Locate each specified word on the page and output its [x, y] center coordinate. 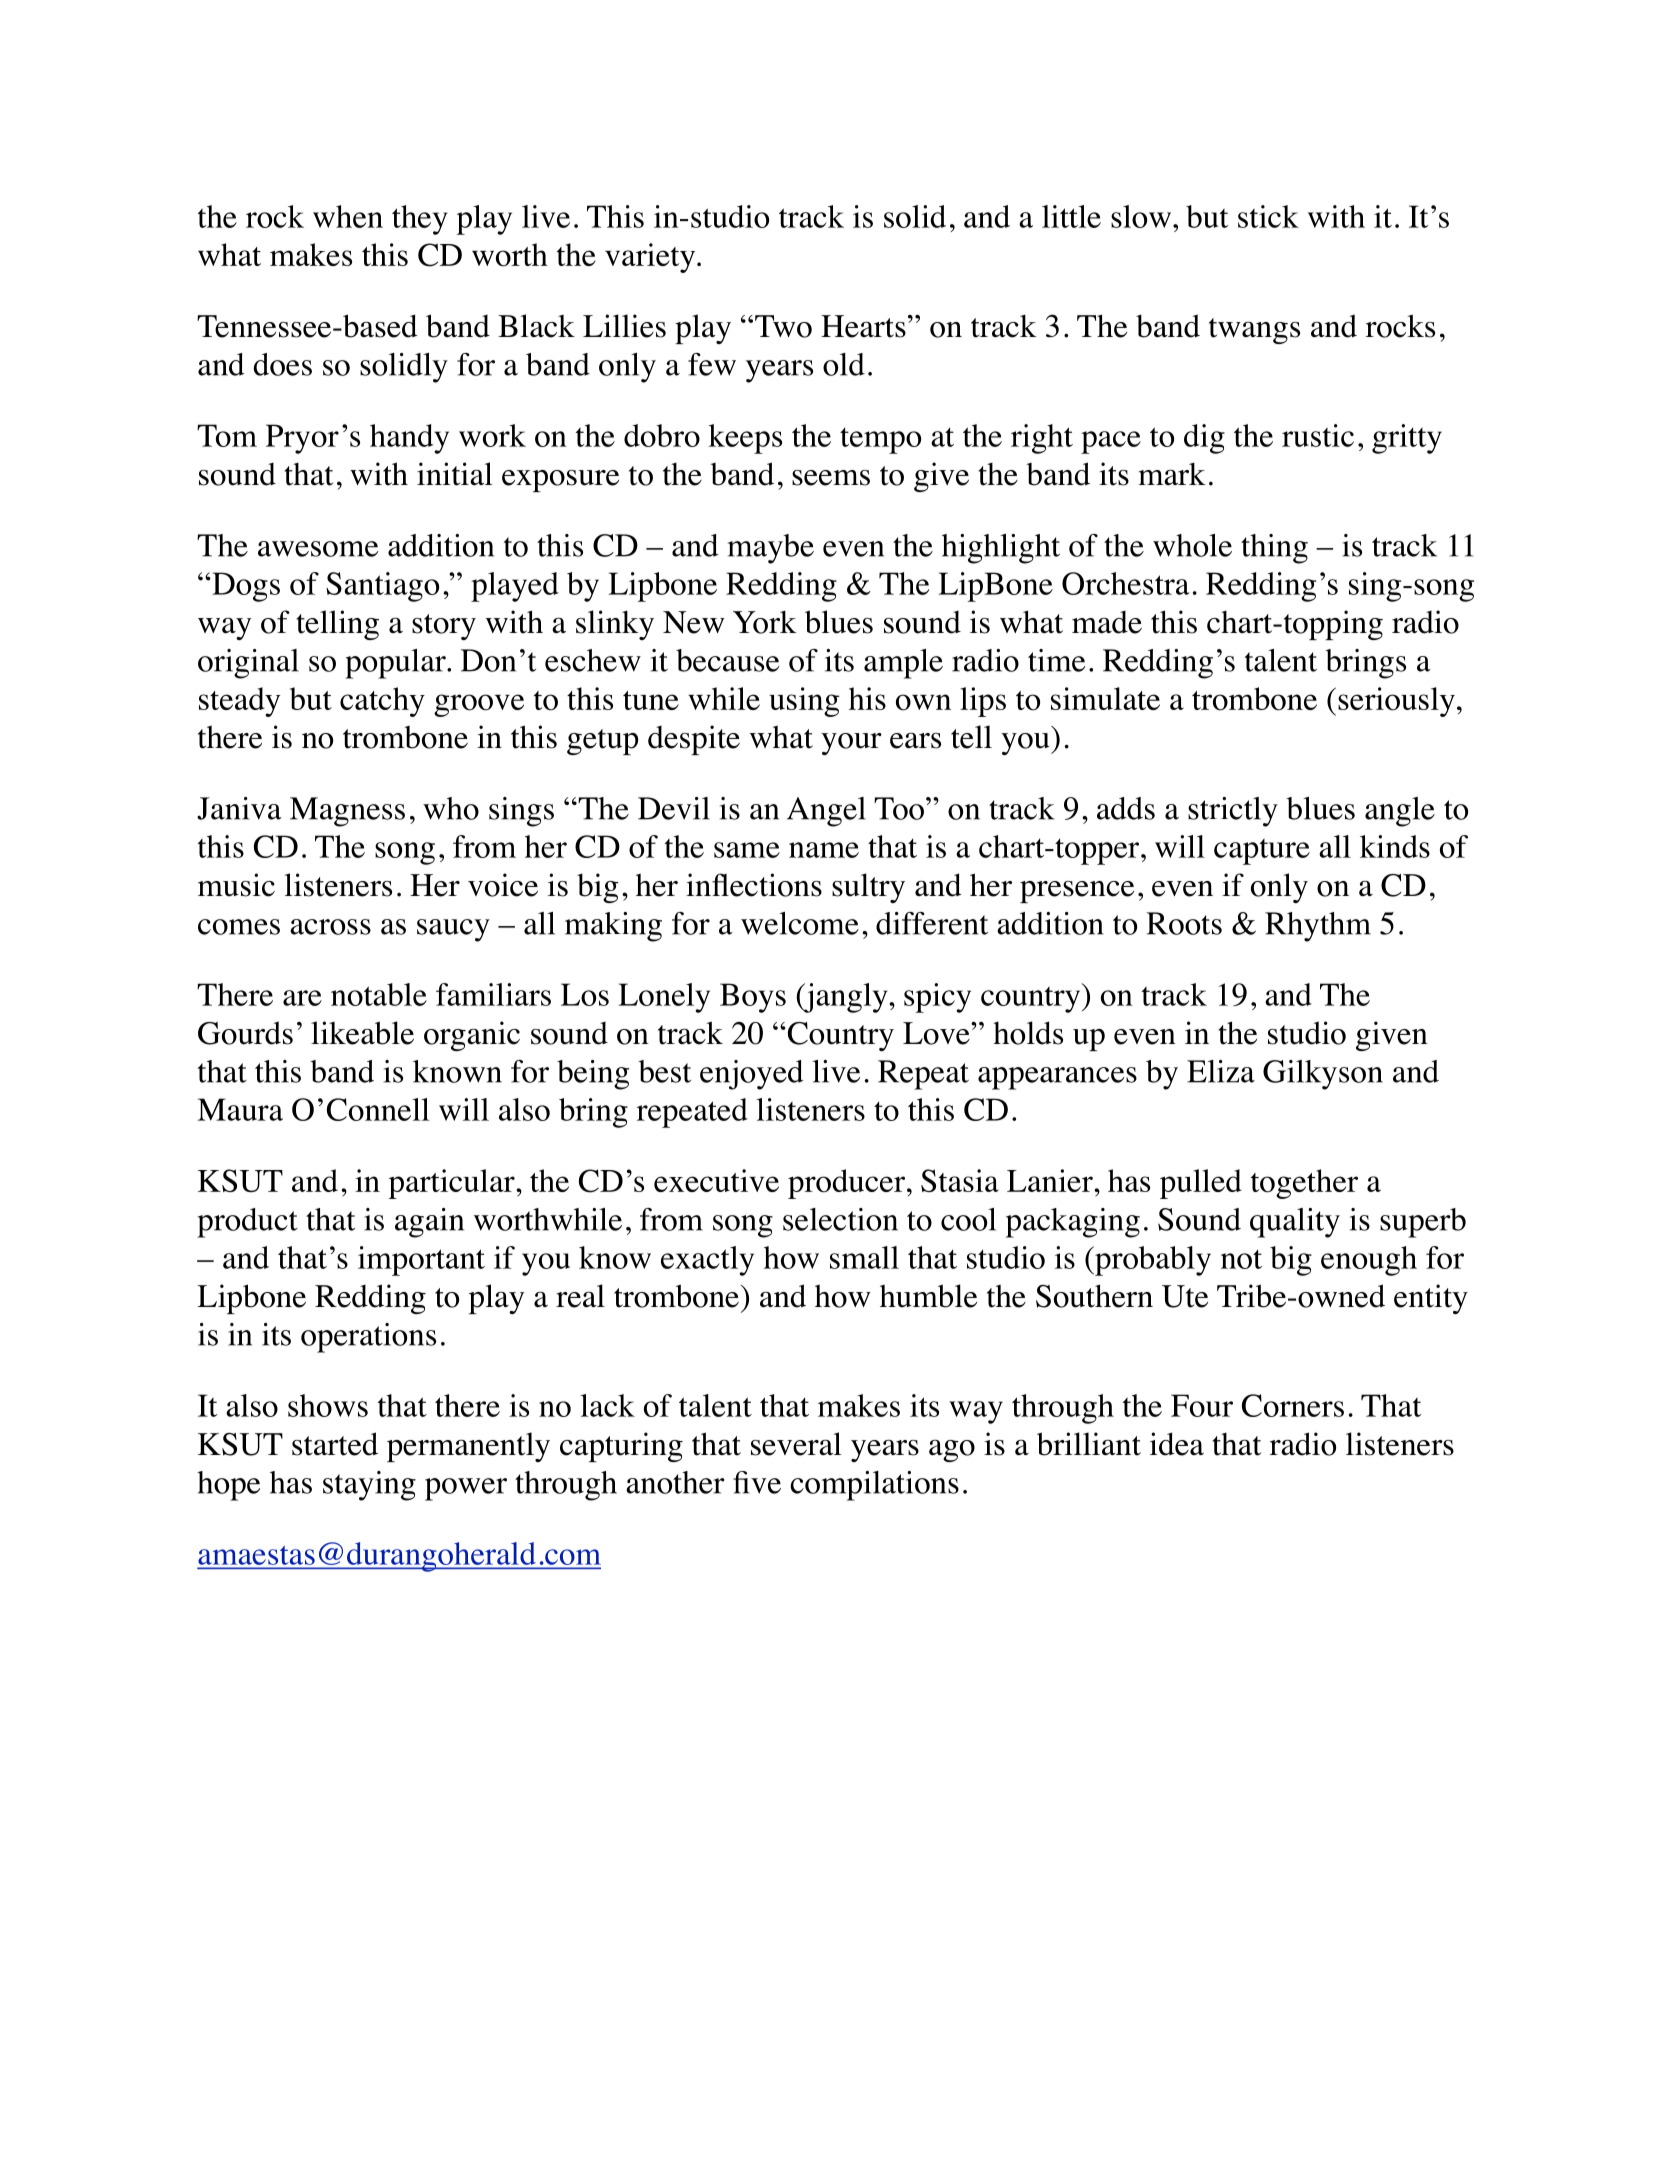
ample [903, 664]
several [796, 1444]
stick [1268, 216]
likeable [362, 1033]
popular [396, 664]
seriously [1396, 702]
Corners [1293, 1405]
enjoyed [752, 1075]
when [348, 216]
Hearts [863, 326]
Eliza [1221, 1071]
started [335, 1444]
